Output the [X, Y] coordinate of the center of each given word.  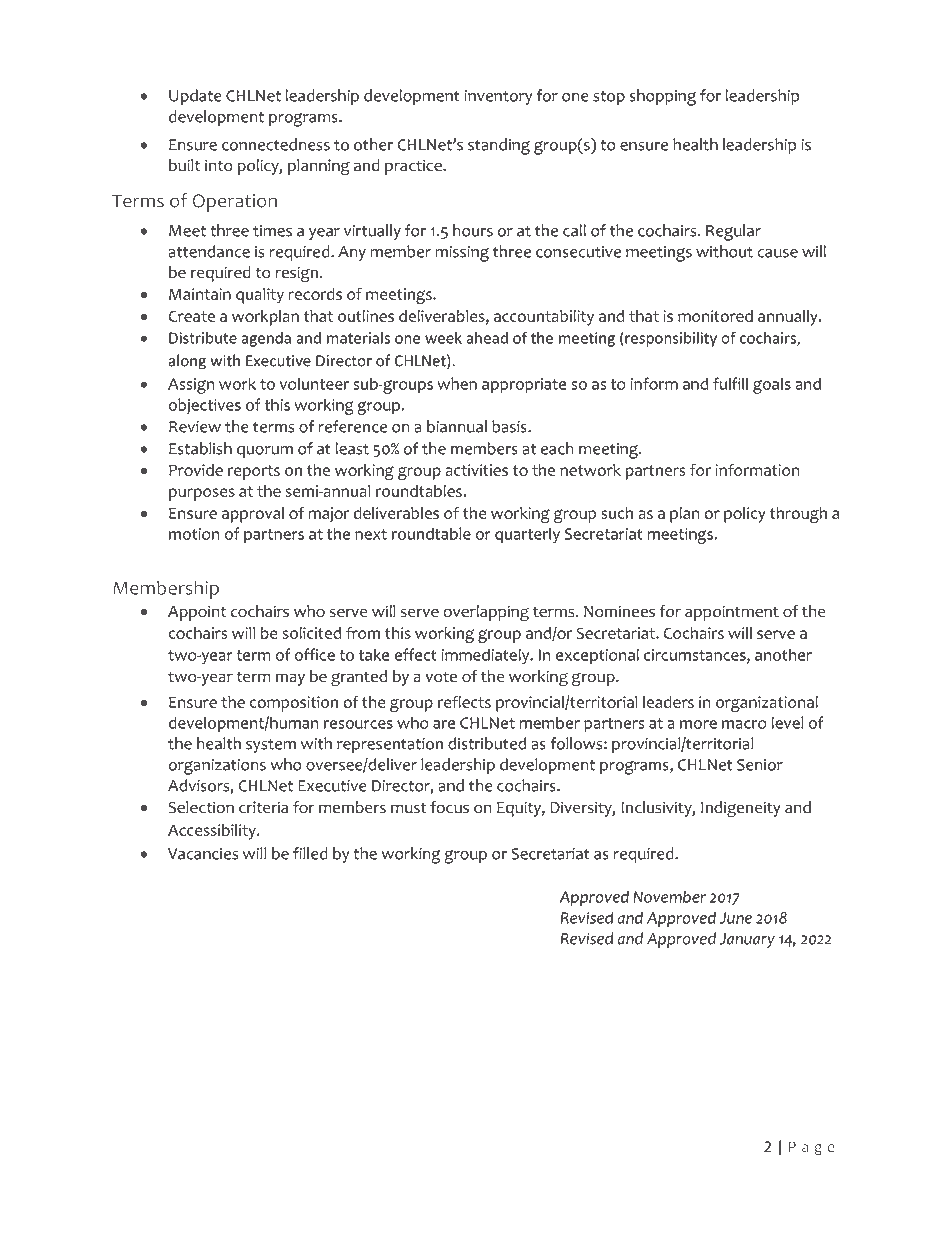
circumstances [696, 656]
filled [310, 853]
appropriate [524, 386]
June [735, 918]
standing [499, 146]
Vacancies [203, 854]
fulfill [730, 383]
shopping [663, 97]
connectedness [276, 144]
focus [449, 807]
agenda [266, 339]
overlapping [486, 613]
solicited [312, 633]
